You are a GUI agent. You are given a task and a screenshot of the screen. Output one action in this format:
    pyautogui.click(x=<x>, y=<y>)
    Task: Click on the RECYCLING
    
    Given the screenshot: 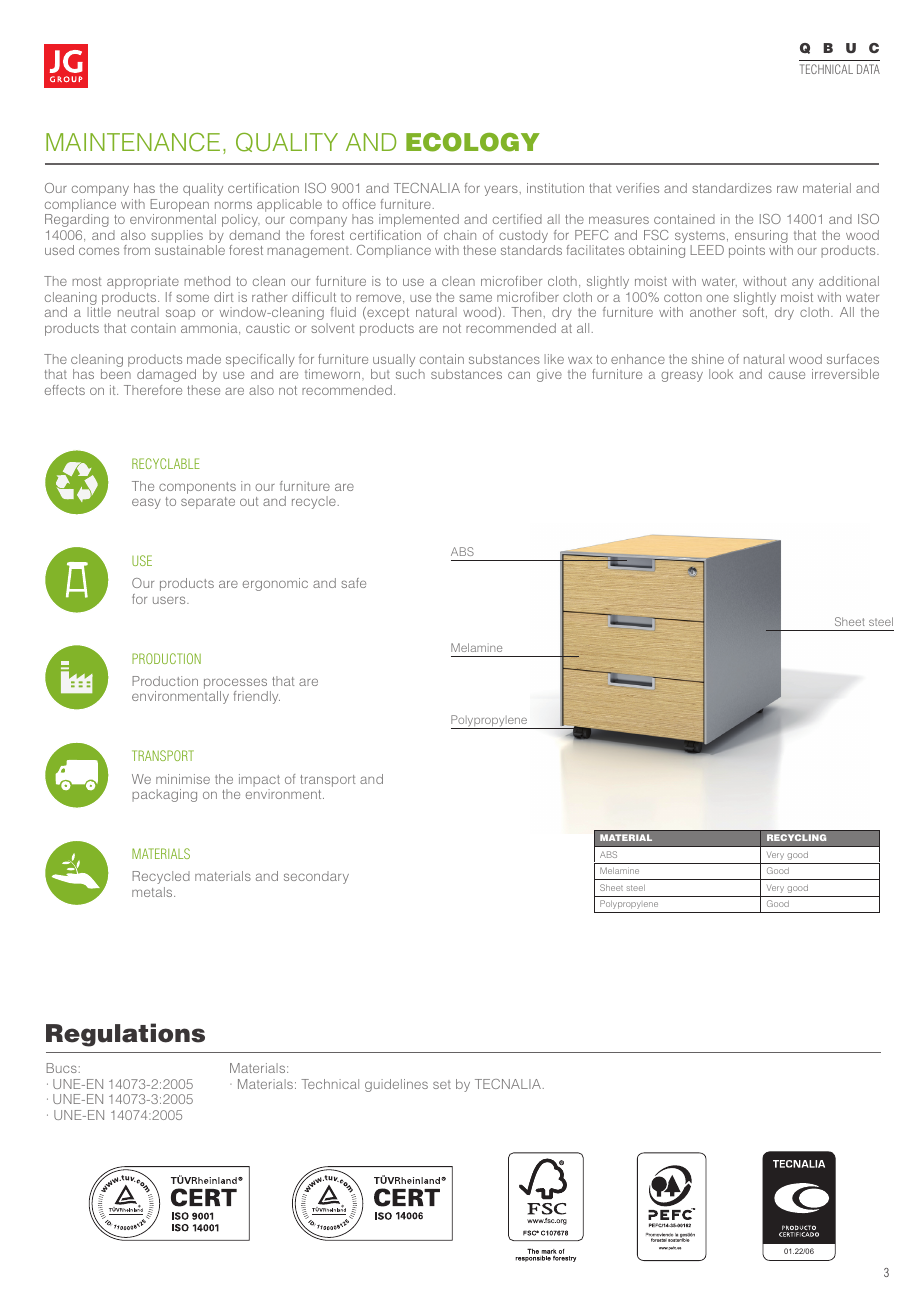 What is the action you would take?
    pyautogui.click(x=796, y=837)
